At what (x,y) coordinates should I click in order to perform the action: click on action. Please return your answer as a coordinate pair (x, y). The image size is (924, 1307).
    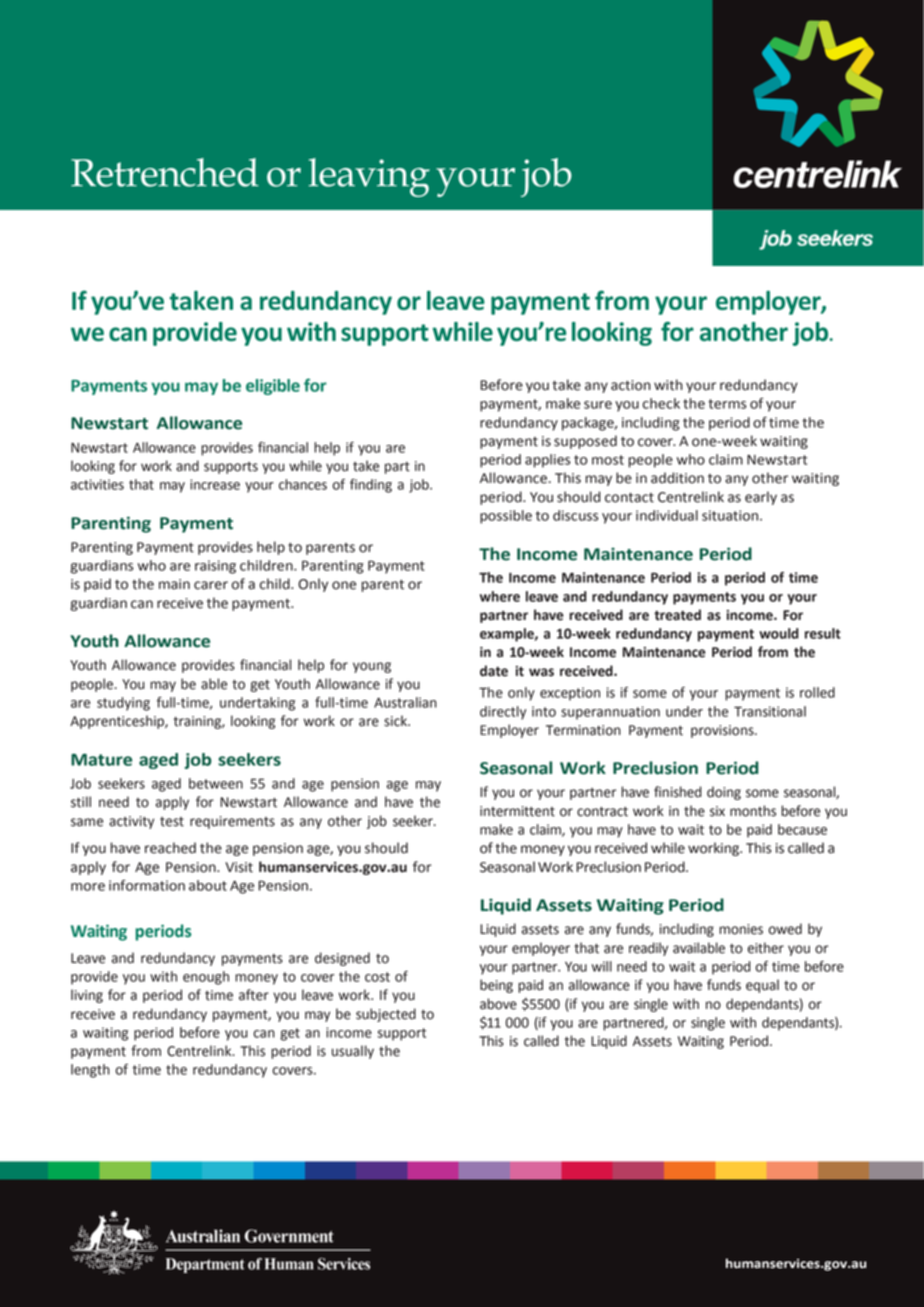
    Looking at the image, I should click on (631, 385).
